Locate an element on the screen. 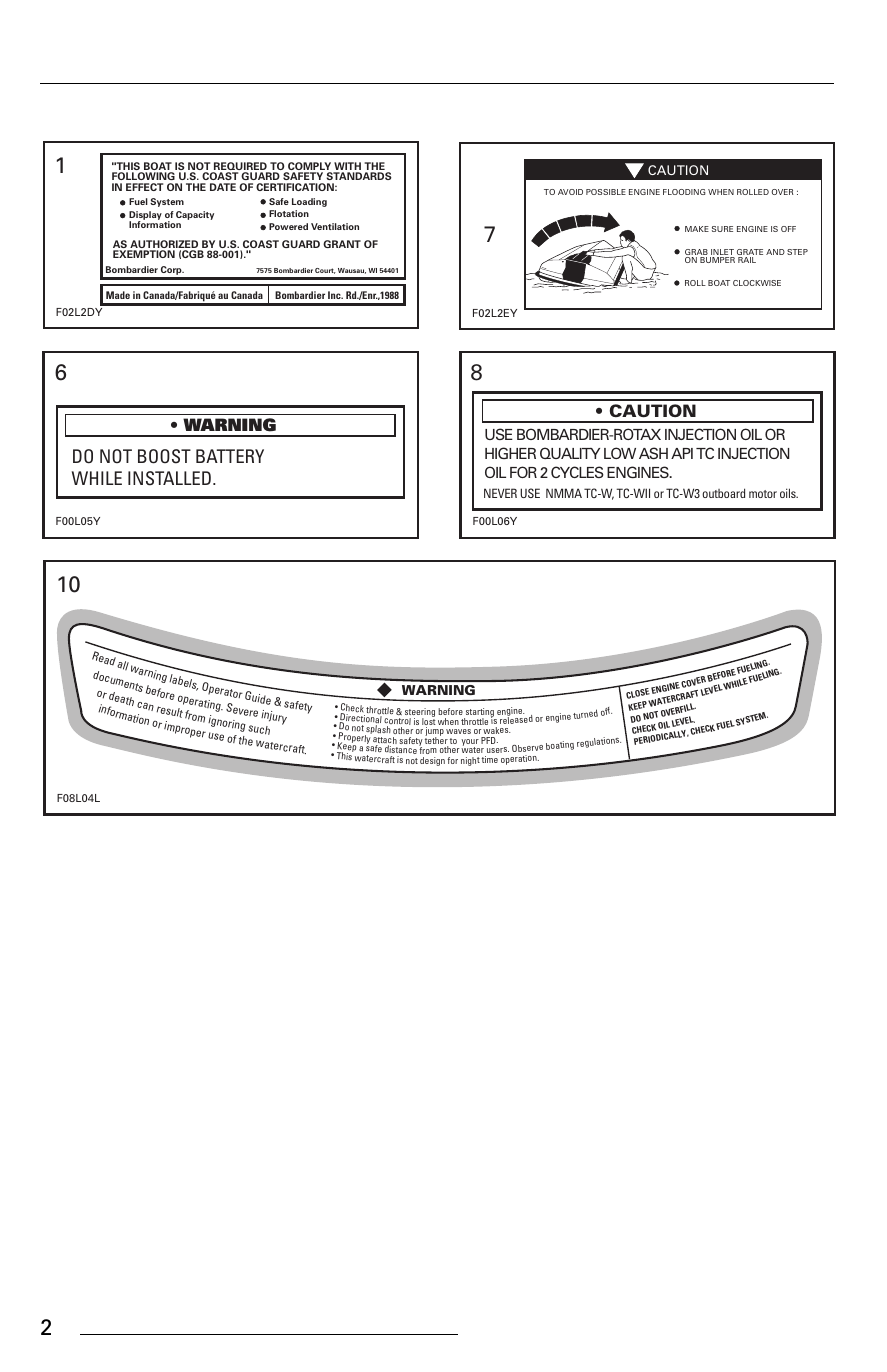 The height and width of the screenshot is (1372, 887). HIGHER is located at coordinates (510, 453).
